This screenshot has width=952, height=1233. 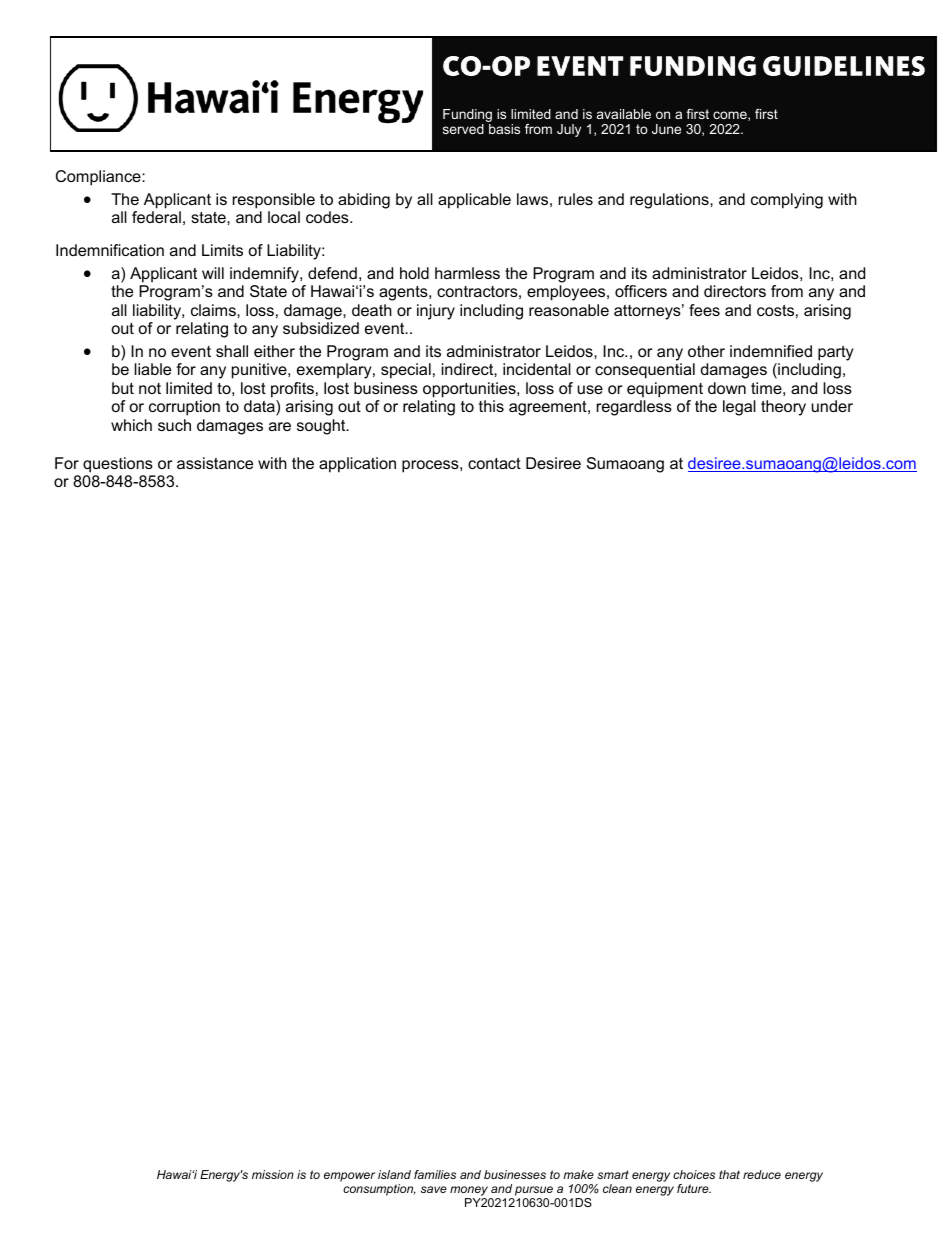 What do you see at coordinates (215, 463) in the screenshot?
I see `assistance` at bounding box center [215, 463].
